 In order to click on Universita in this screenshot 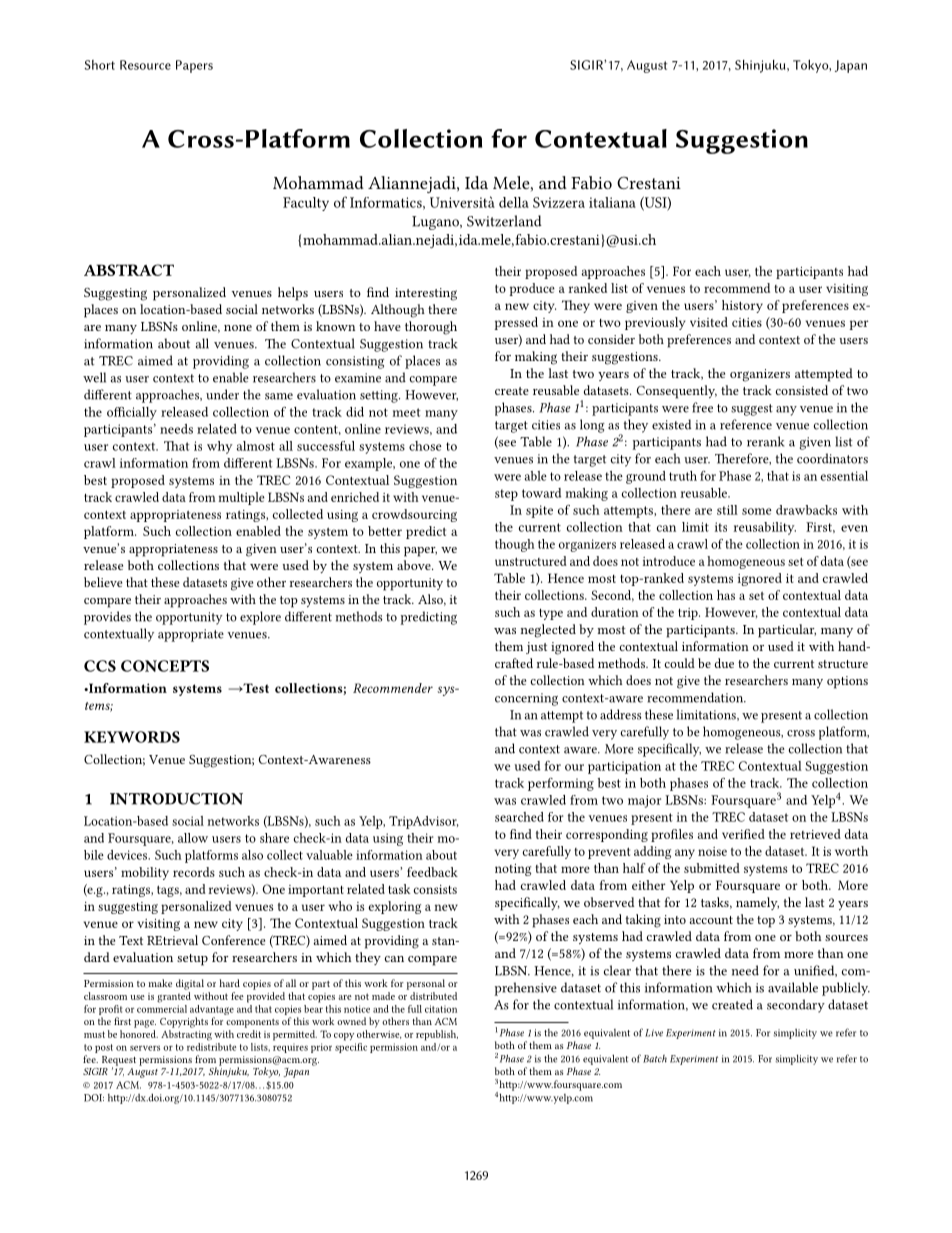, I will do `click(462, 202)`.
